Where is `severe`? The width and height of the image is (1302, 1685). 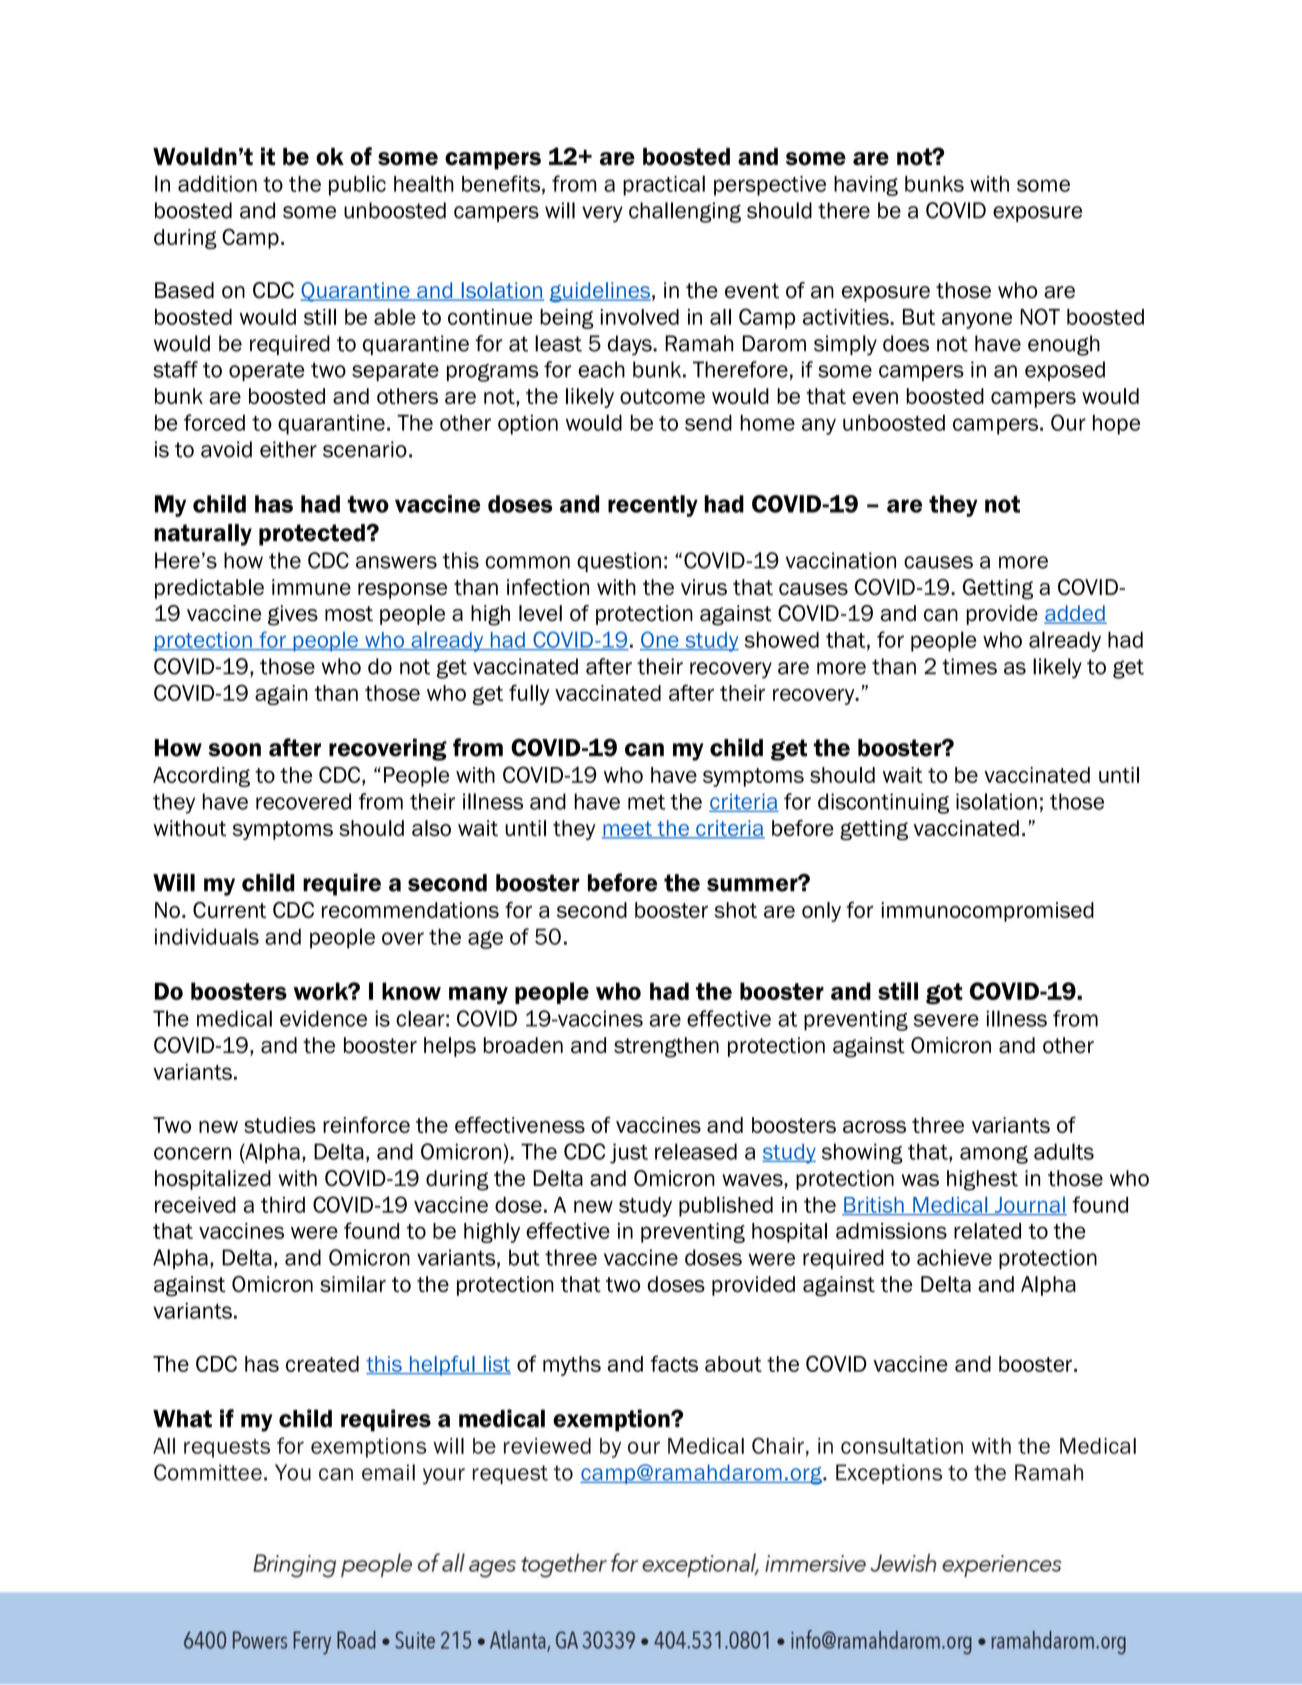
severe is located at coordinates (946, 1020).
